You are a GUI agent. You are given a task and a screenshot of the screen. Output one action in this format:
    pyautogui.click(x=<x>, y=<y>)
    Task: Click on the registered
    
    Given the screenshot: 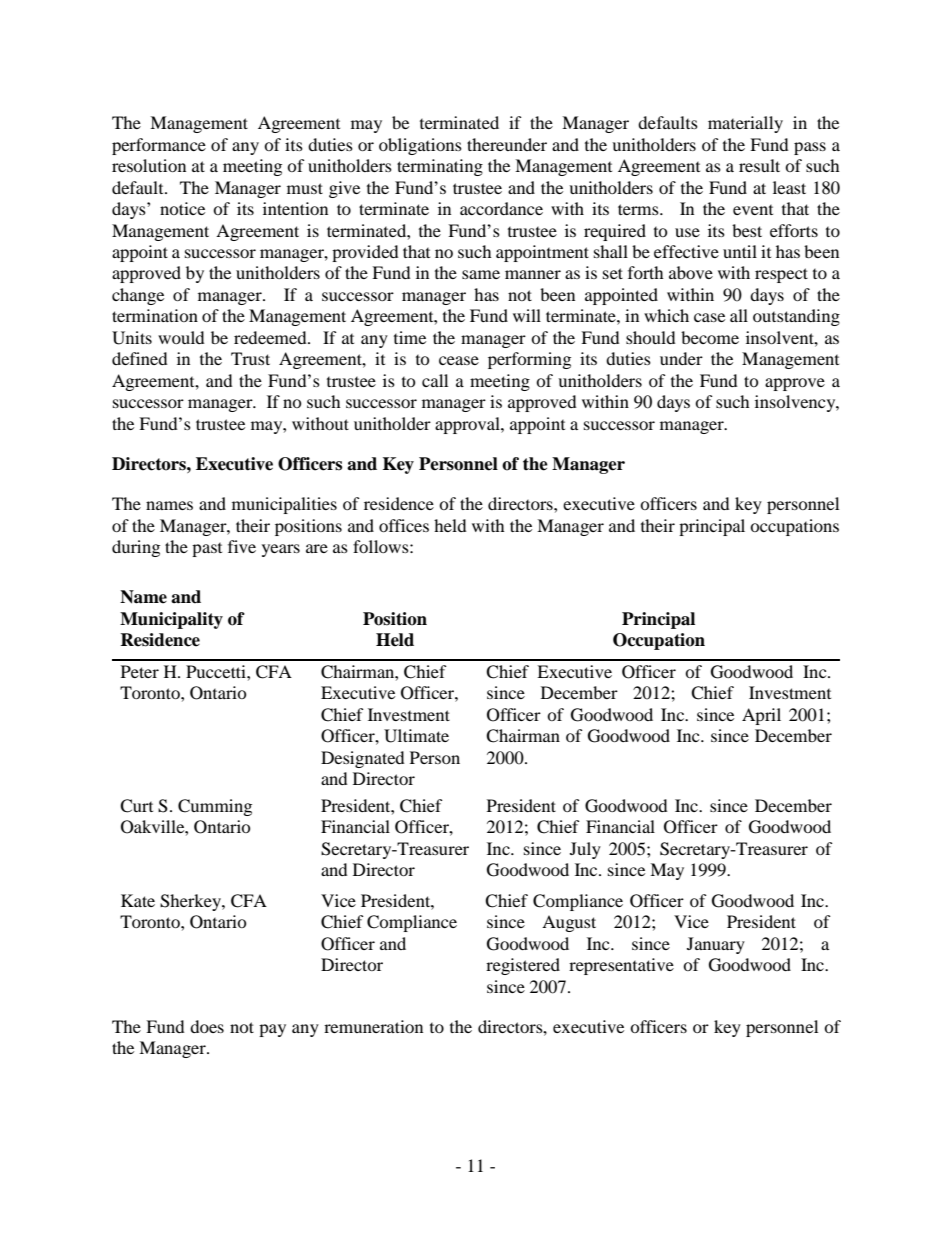 What is the action you would take?
    pyautogui.click(x=523, y=966)
